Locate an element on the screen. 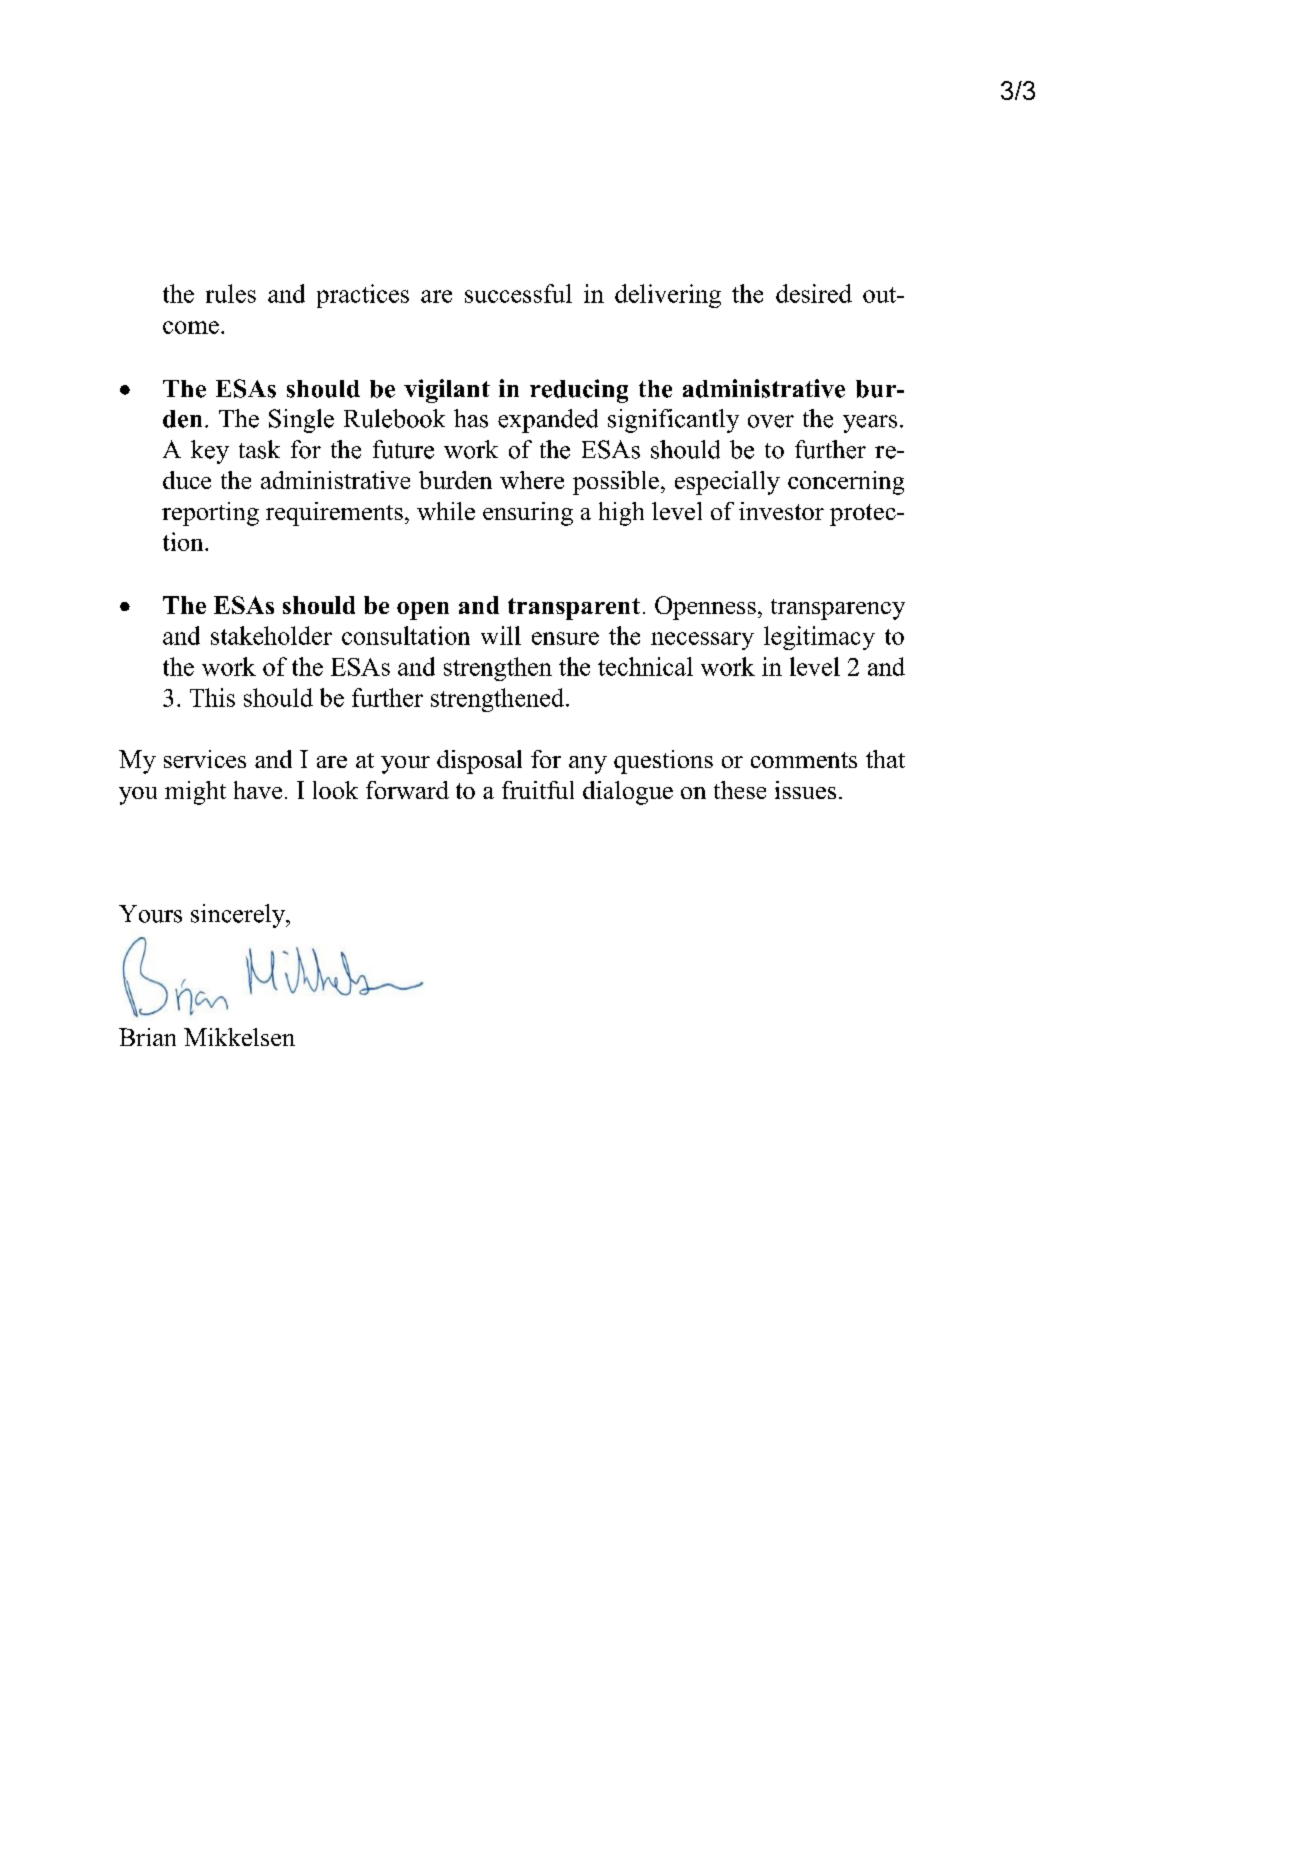 The width and height of the screenshot is (1311, 1854). successful is located at coordinates (518, 293).
